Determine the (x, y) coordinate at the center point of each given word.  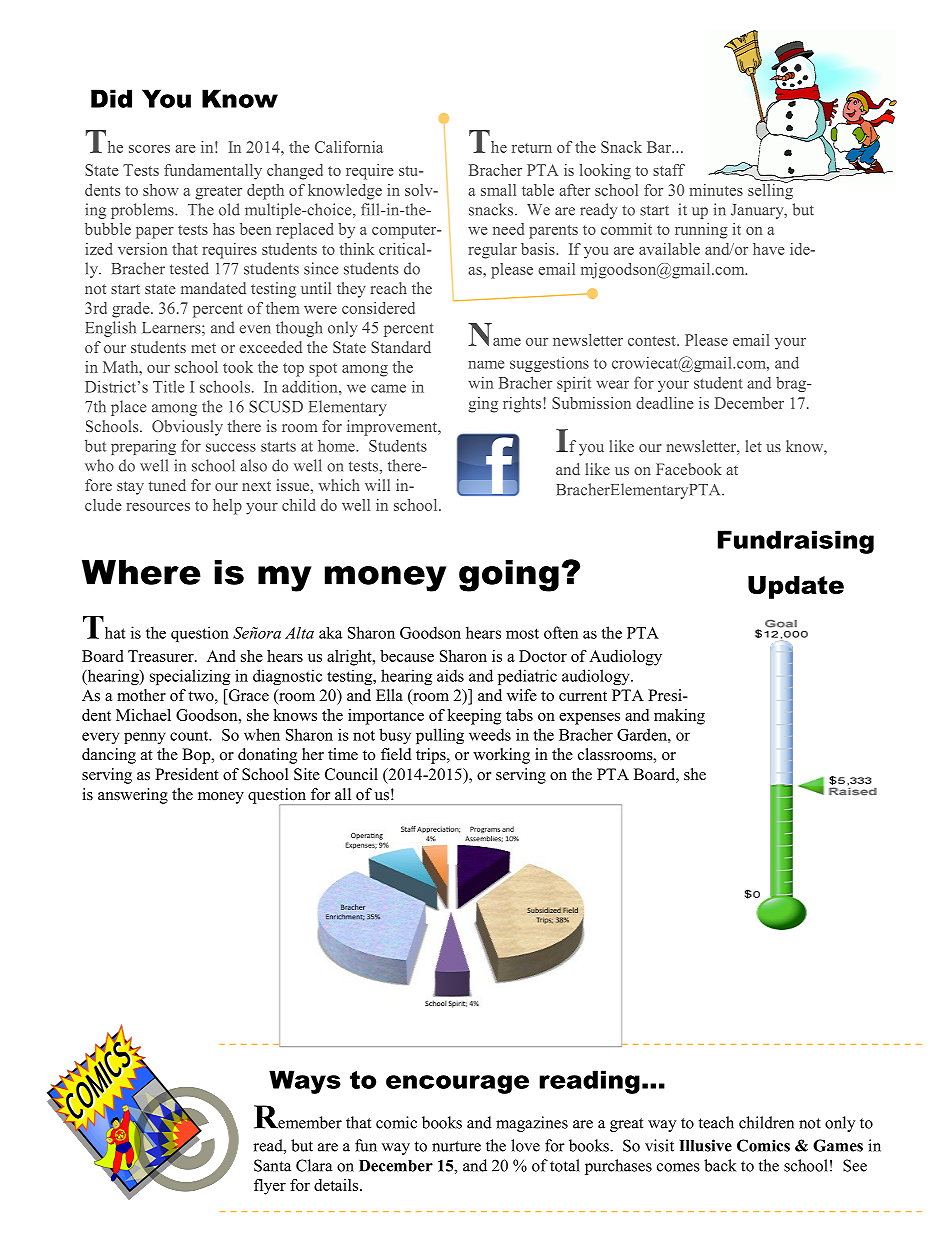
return (532, 148)
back (720, 1165)
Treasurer (162, 656)
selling (770, 190)
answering (133, 796)
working (501, 756)
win (480, 382)
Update (796, 587)
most (522, 633)
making (679, 717)
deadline (665, 403)
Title (168, 386)
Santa (272, 1165)
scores (149, 149)
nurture (456, 1146)
